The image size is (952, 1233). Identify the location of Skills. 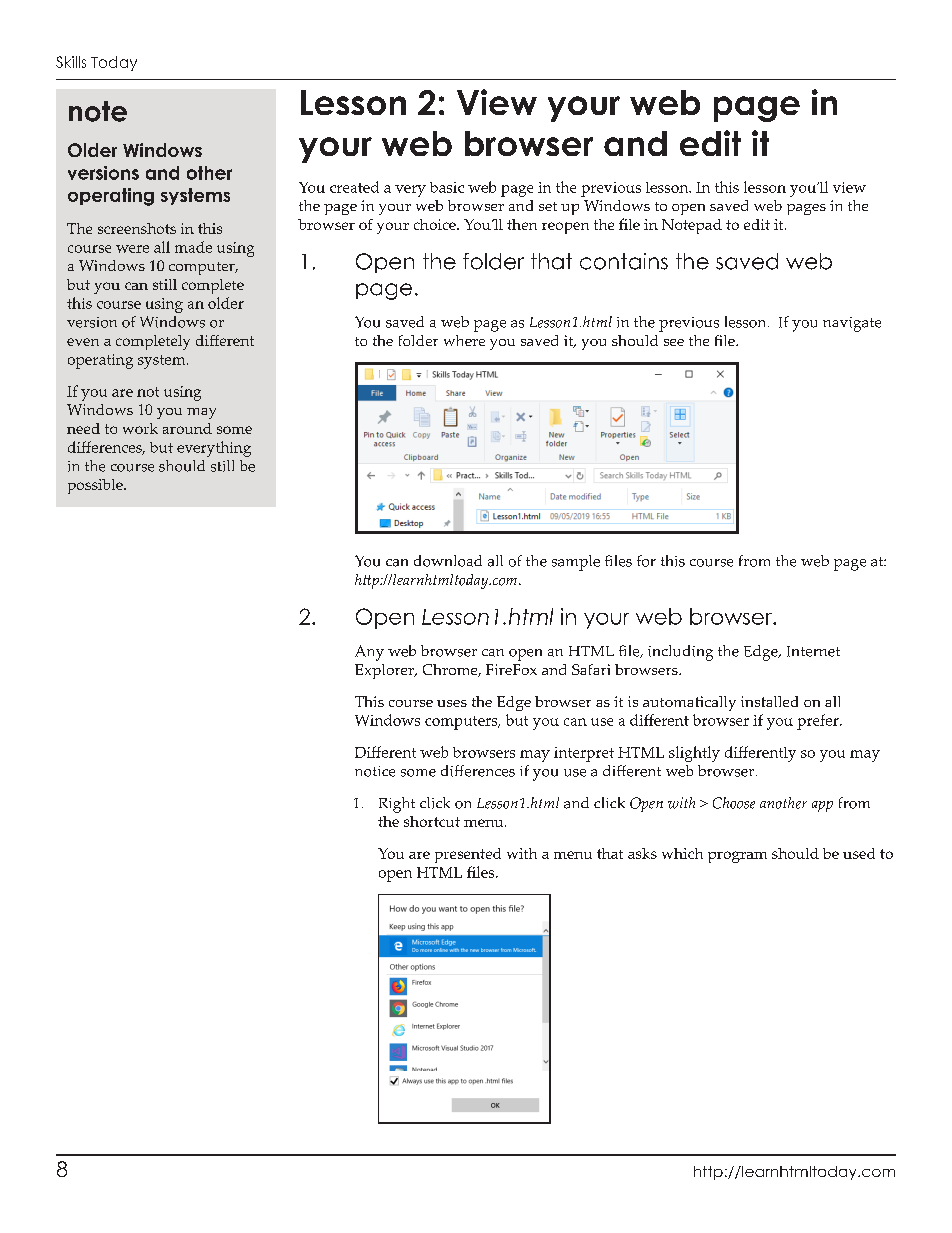
(71, 62).
